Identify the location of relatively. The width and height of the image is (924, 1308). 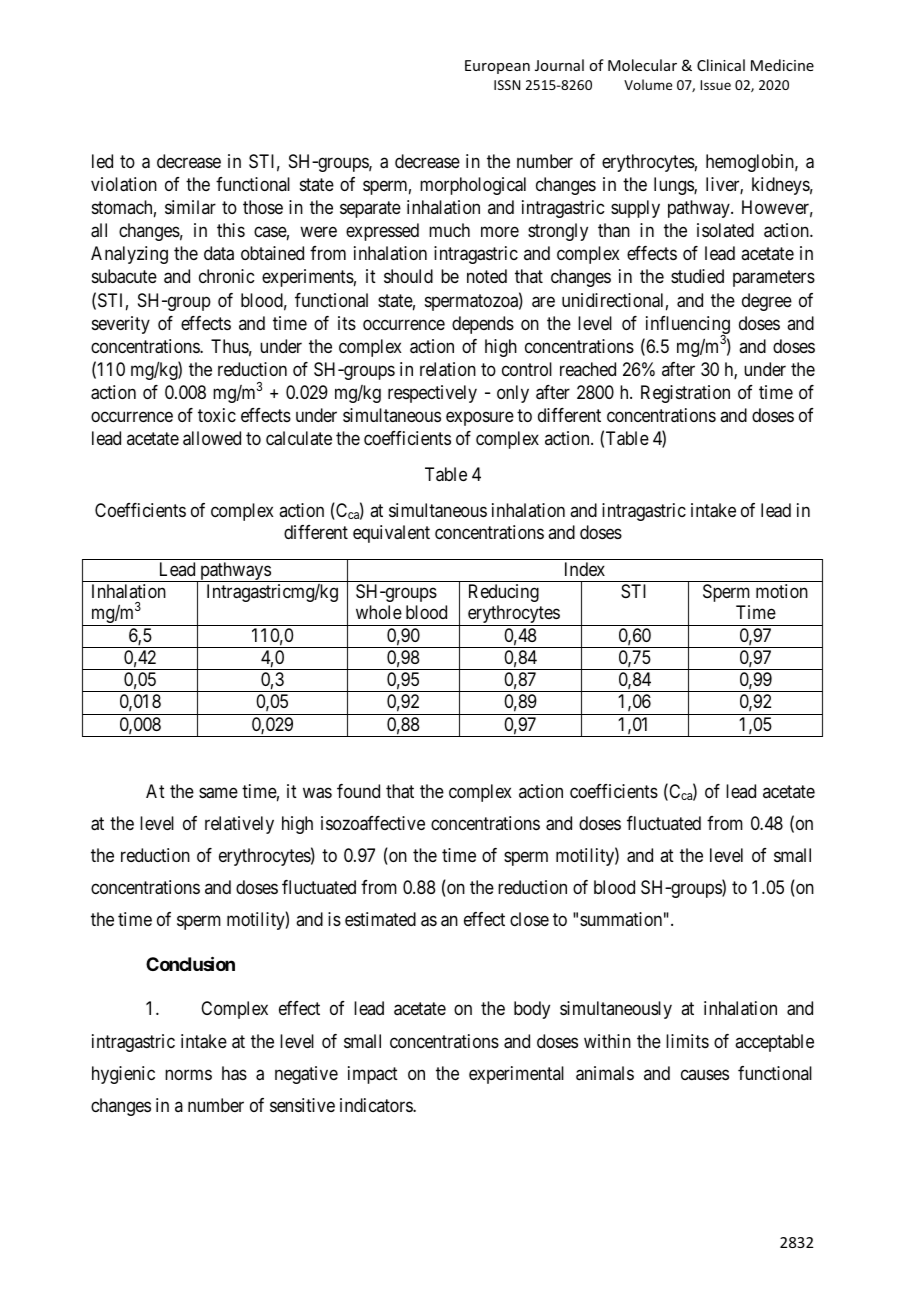
(239, 825).
